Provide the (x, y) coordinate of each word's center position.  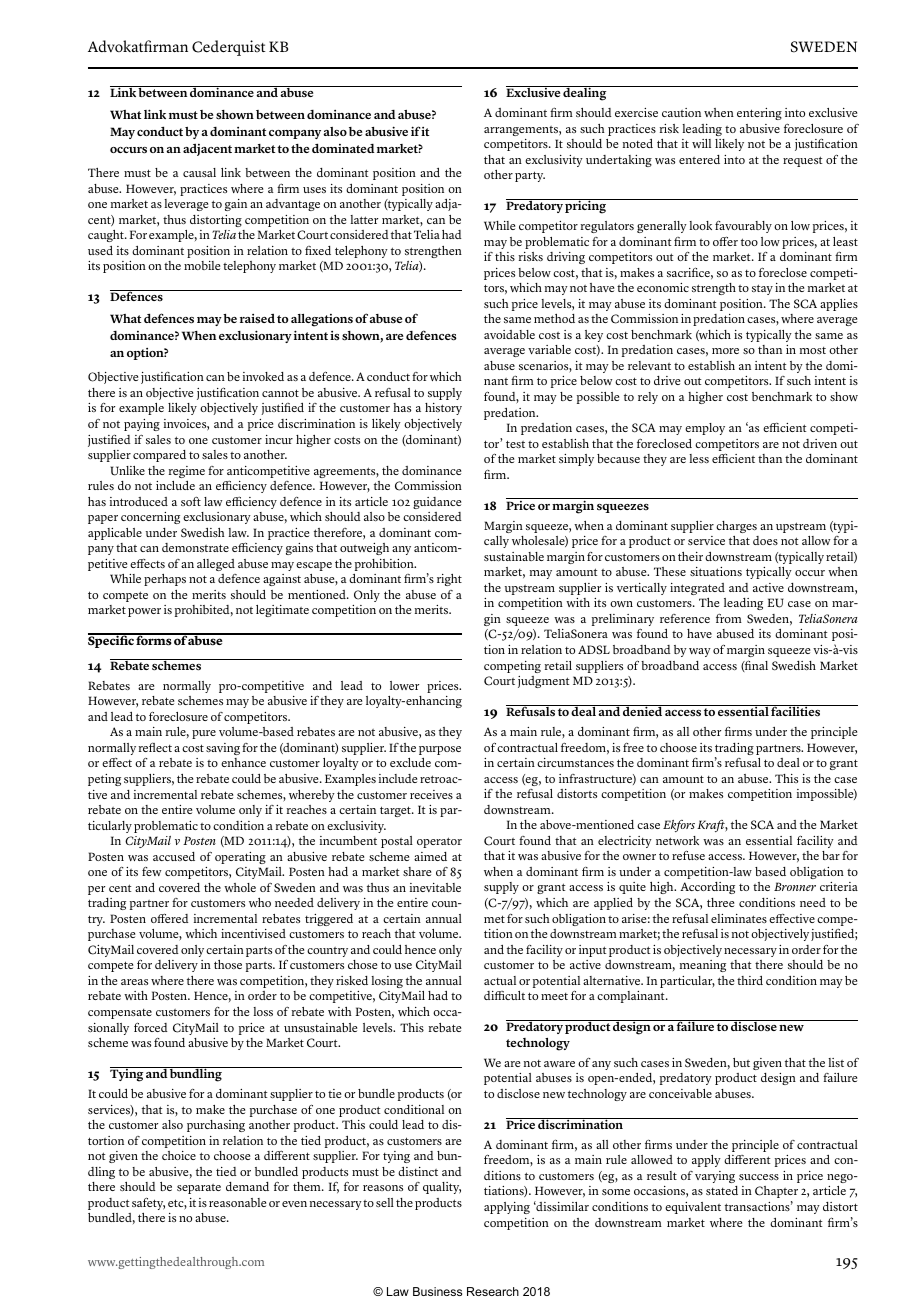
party (530, 176)
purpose (440, 750)
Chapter (776, 1192)
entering (759, 114)
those (228, 964)
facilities (796, 711)
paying (142, 425)
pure (204, 734)
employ (705, 429)
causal (199, 172)
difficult (504, 995)
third (750, 980)
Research (493, 1291)
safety (148, 1203)
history (443, 409)
